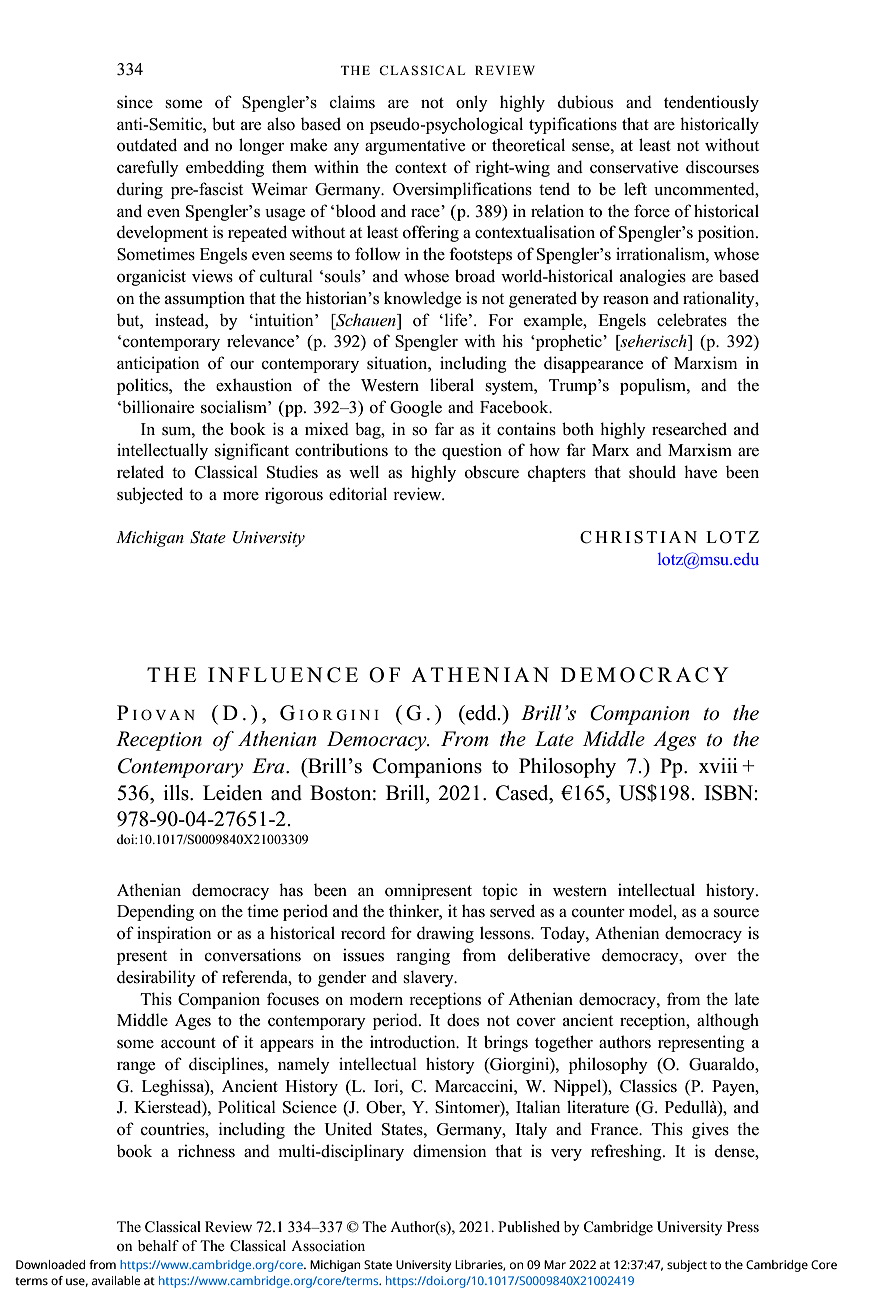  What do you see at coordinates (415, 146) in the screenshot?
I see `argumentative` at bounding box center [415, 146].
